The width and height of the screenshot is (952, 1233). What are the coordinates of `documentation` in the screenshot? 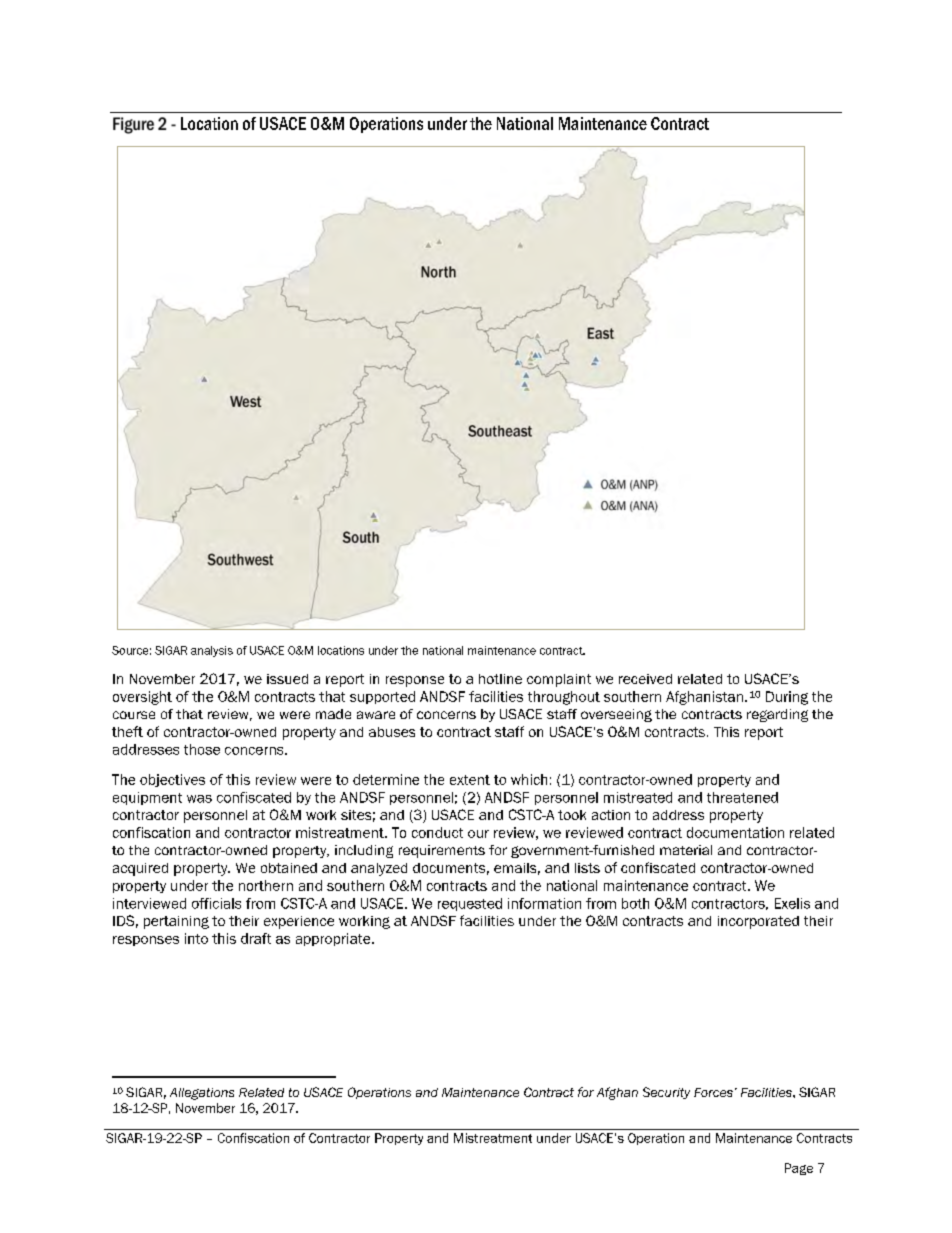 It's located at (735, 832).
